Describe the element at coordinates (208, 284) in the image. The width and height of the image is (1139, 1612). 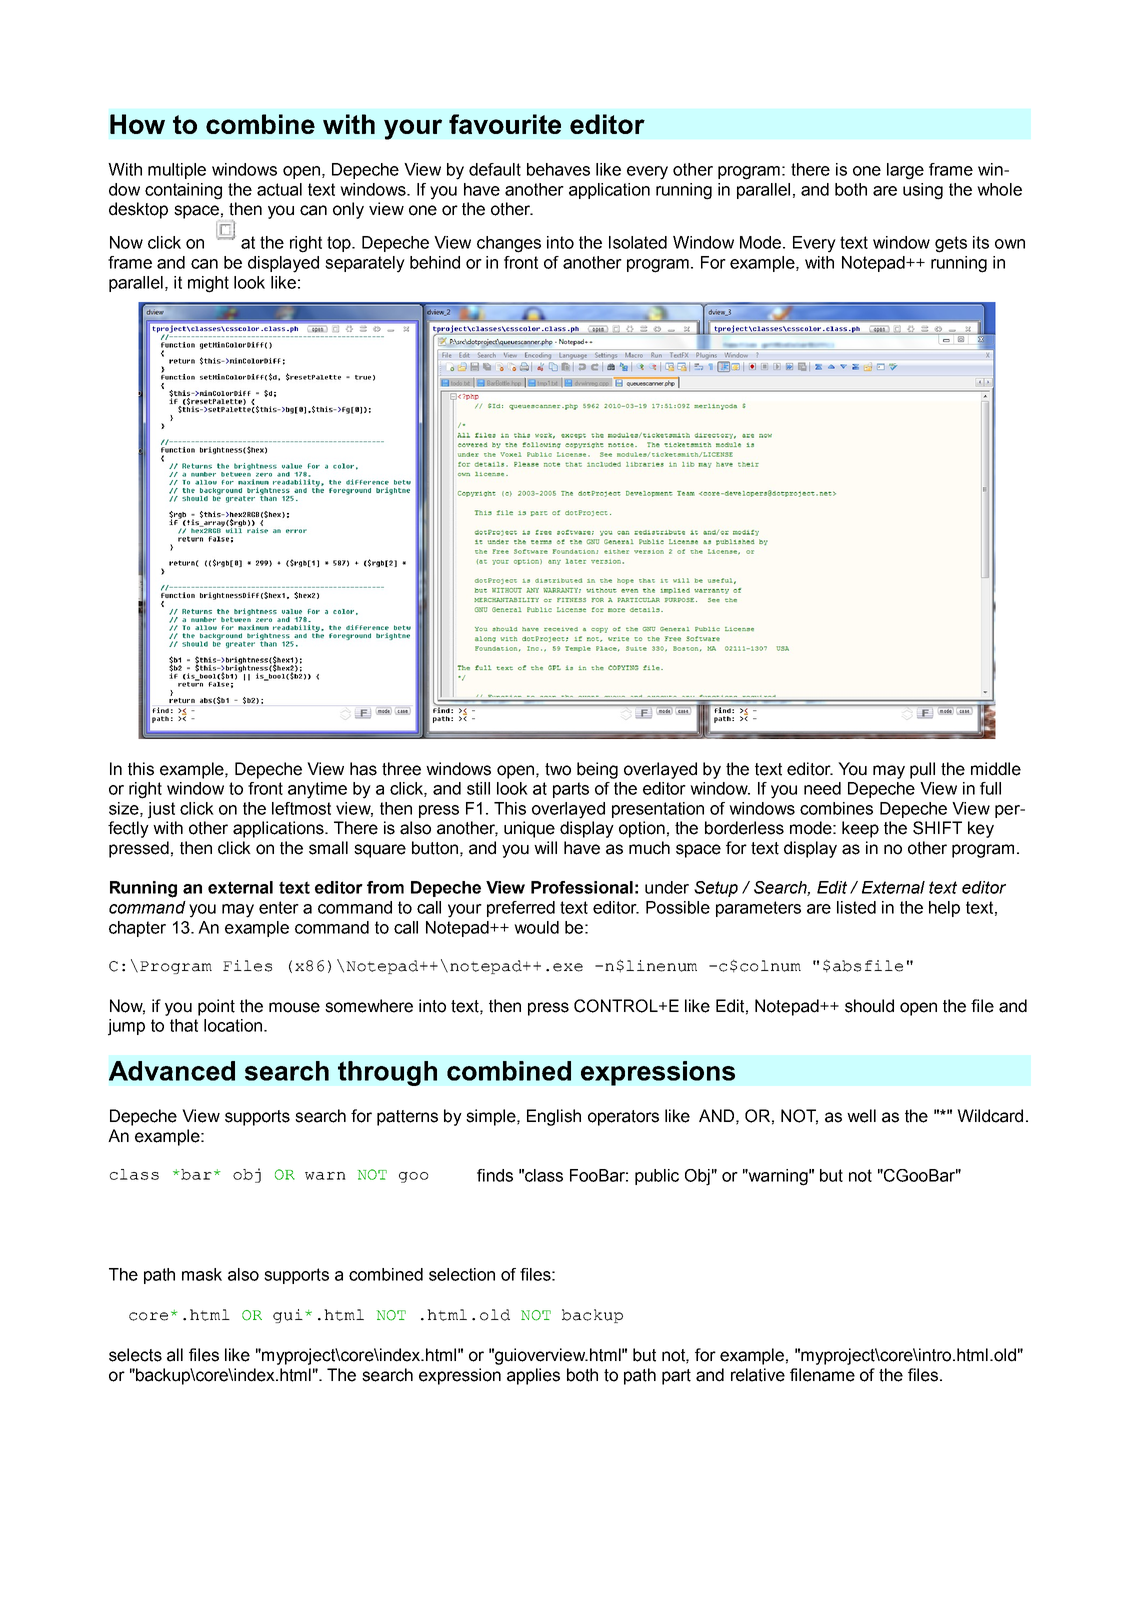
I see `might` at that location.
